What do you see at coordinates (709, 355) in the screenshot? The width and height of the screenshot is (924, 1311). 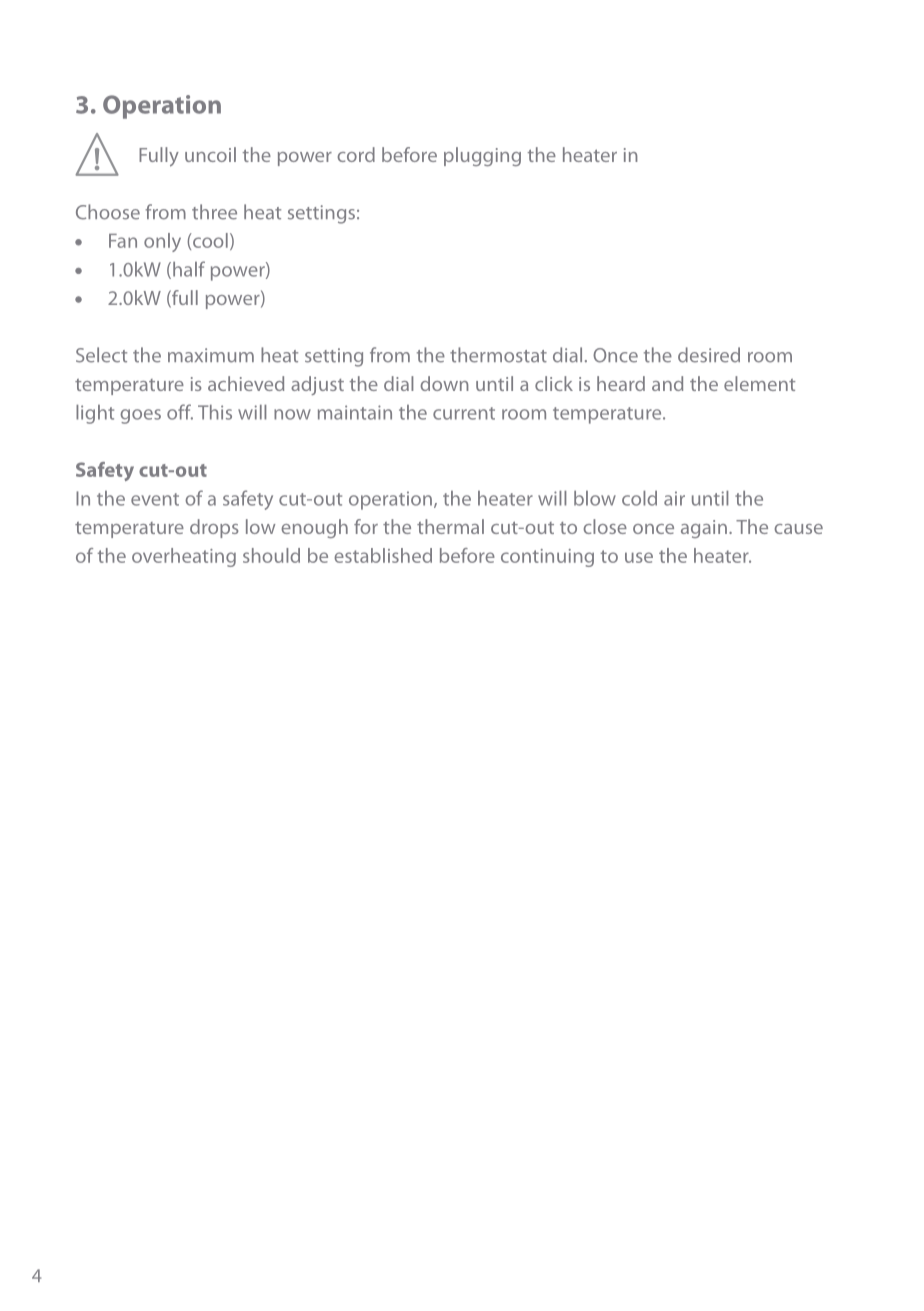 I see `desired` at bounding box center [709, 355].
